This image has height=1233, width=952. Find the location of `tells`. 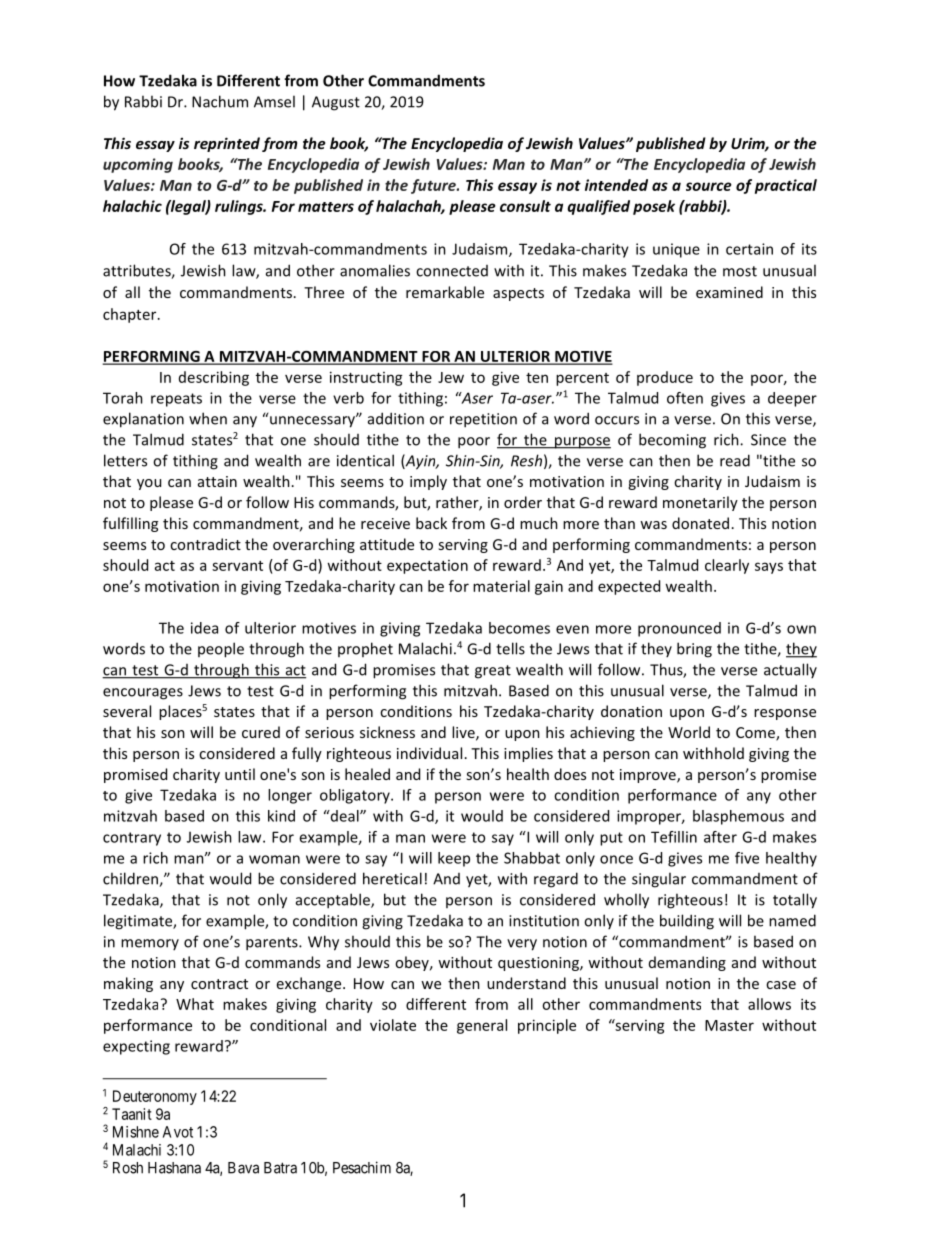

tells is located at coordinates (510, 648).
